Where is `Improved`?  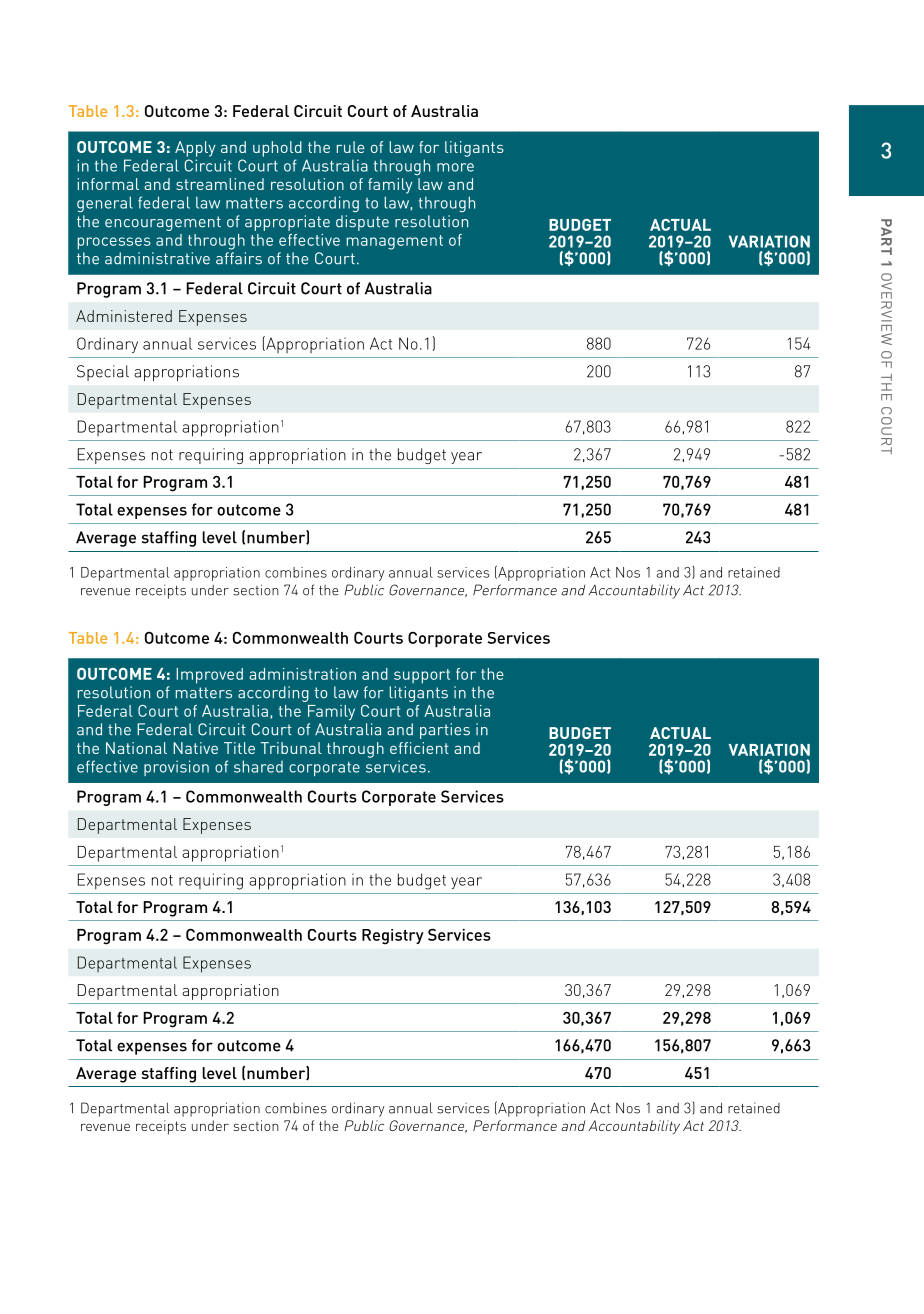
Improved is located at coordinates (209, 676).
